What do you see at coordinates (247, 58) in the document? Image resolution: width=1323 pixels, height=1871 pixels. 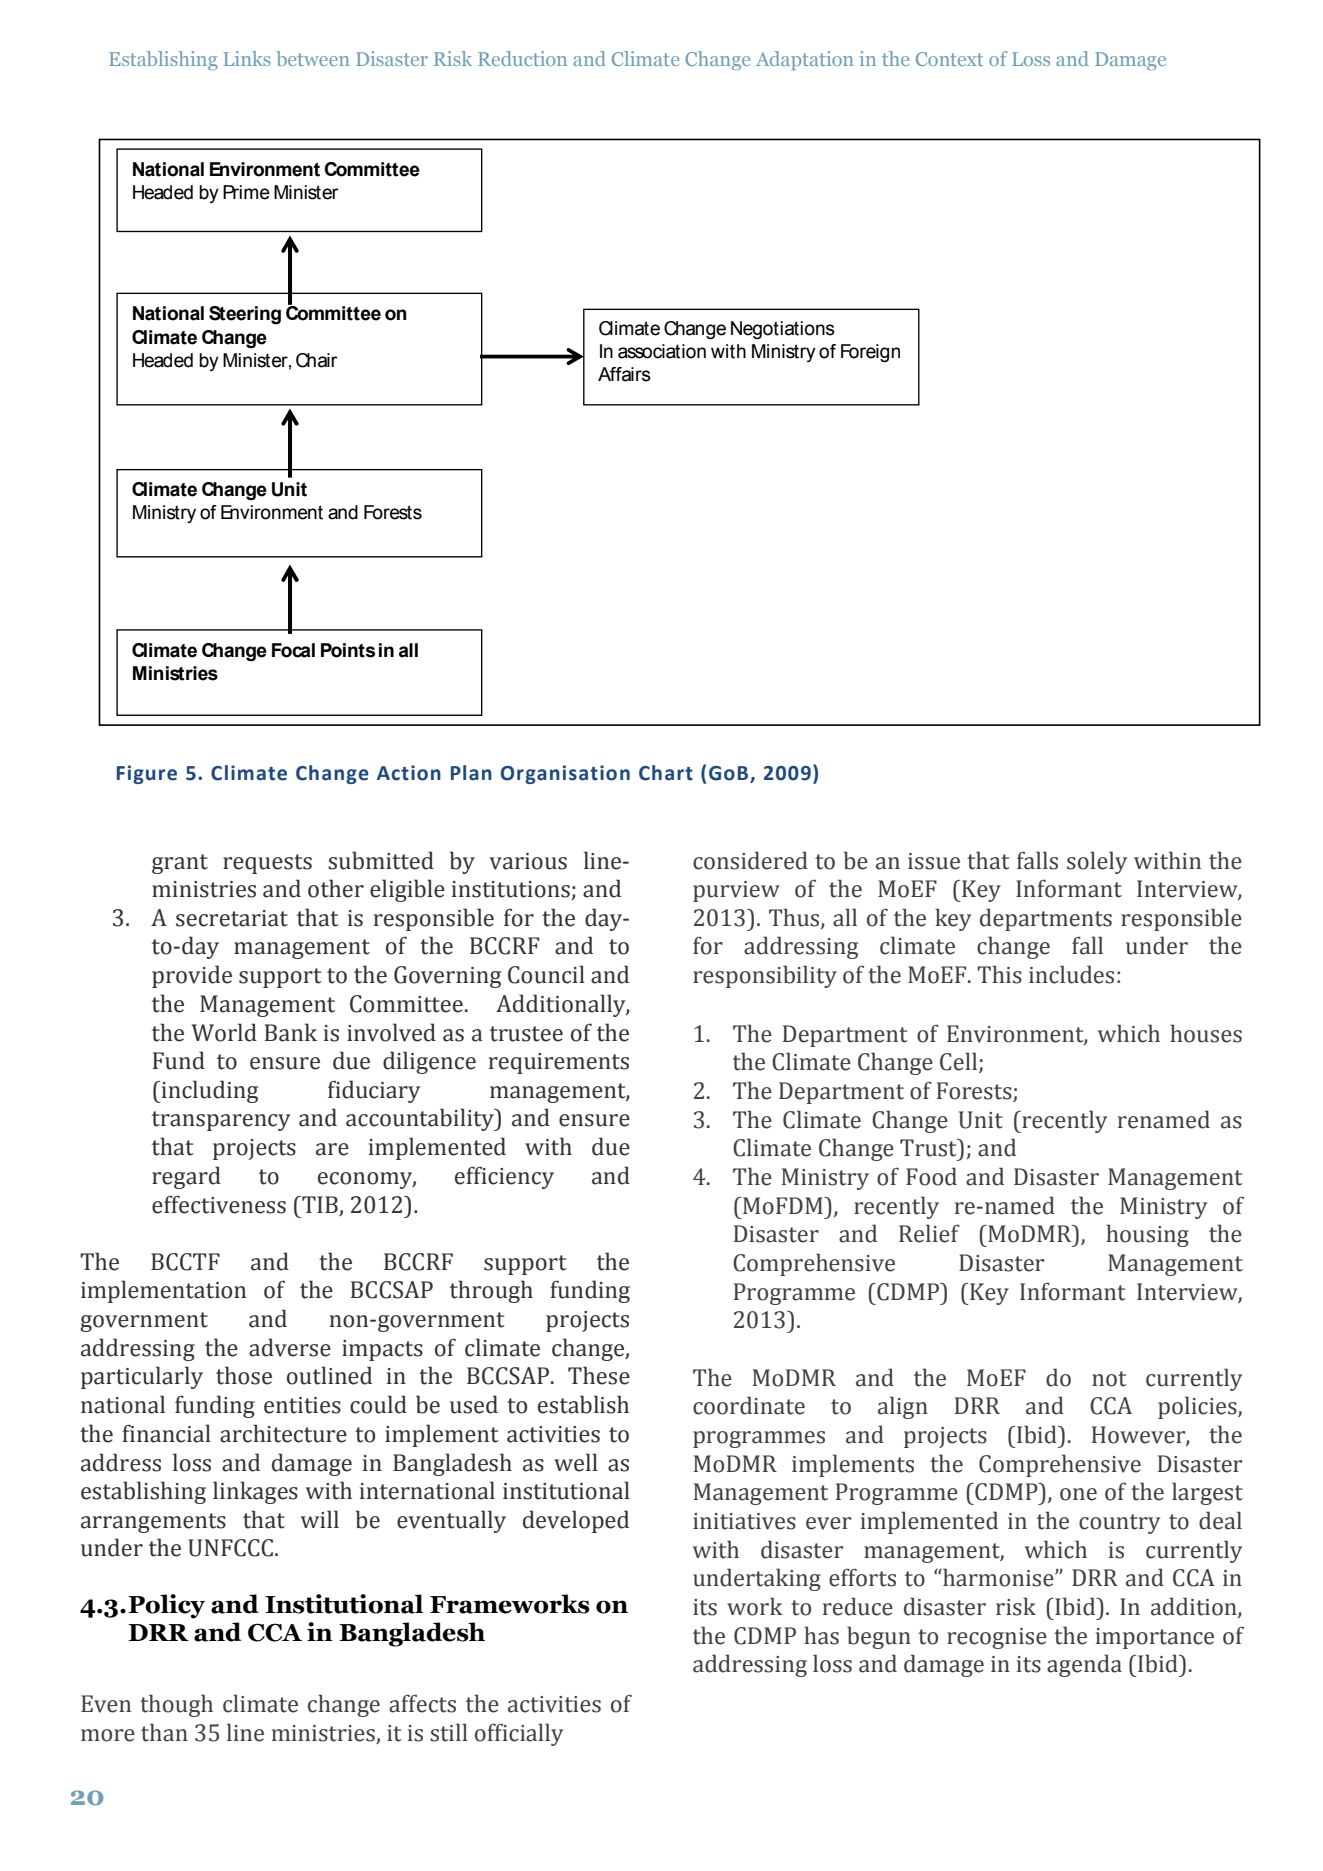 I see `Links` at bounding box center [247, 58].
